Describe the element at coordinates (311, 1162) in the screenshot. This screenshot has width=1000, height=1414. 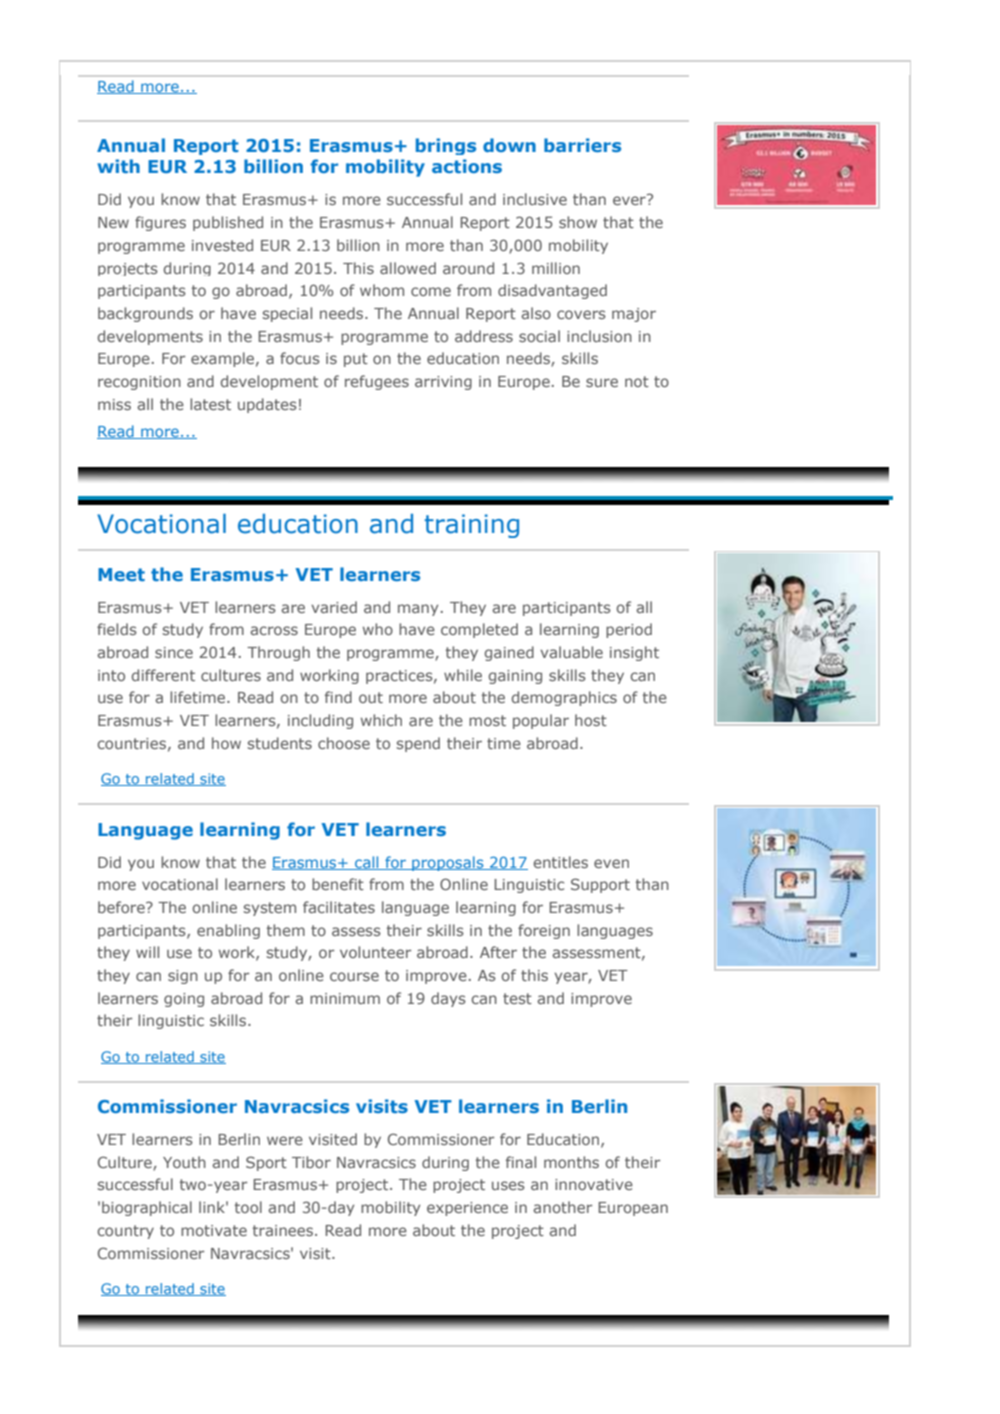
I see `Tibor` at that location.
